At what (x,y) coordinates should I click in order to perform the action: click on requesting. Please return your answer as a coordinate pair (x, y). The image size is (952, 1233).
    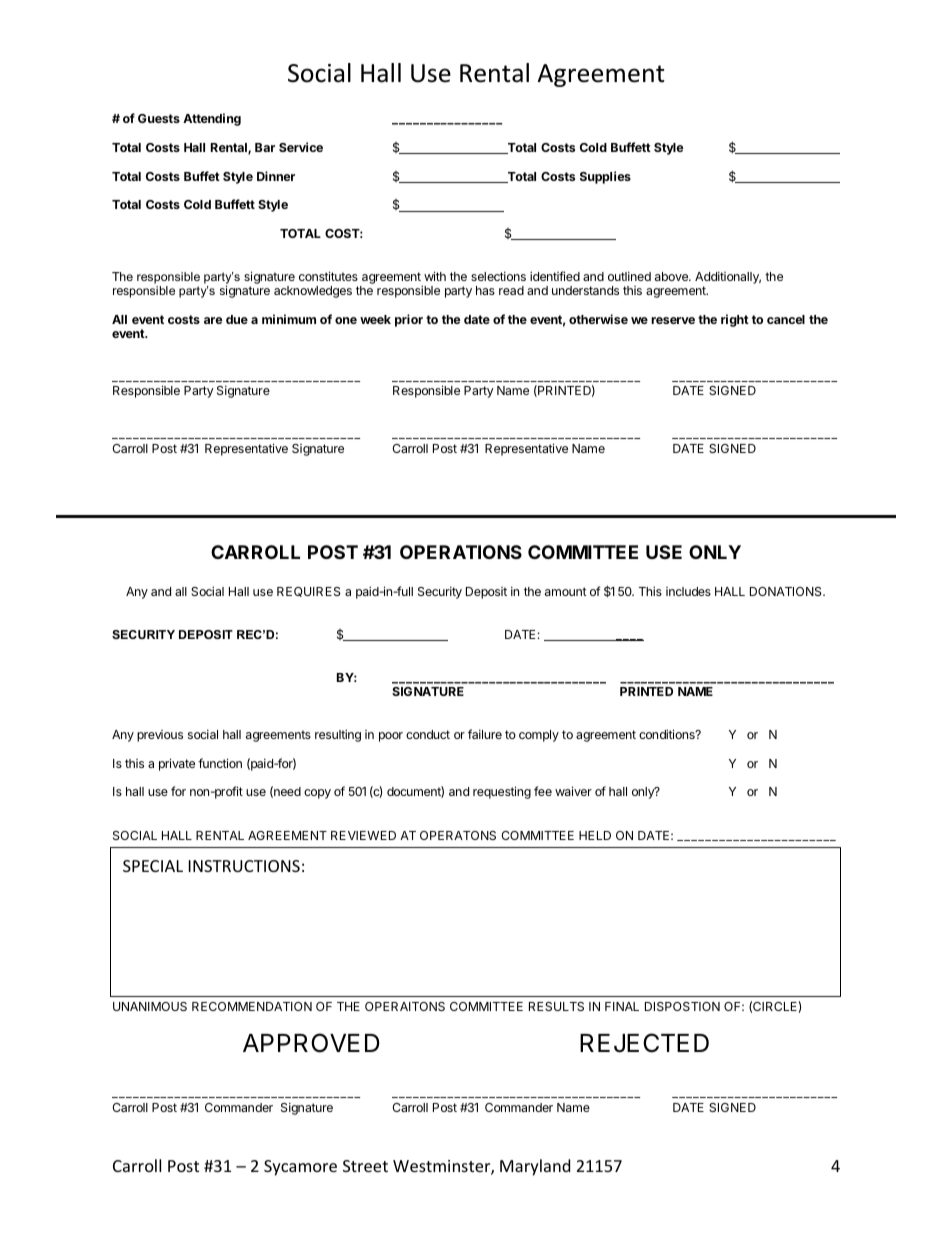
    Looking at the image, I should click on (502, 792).
